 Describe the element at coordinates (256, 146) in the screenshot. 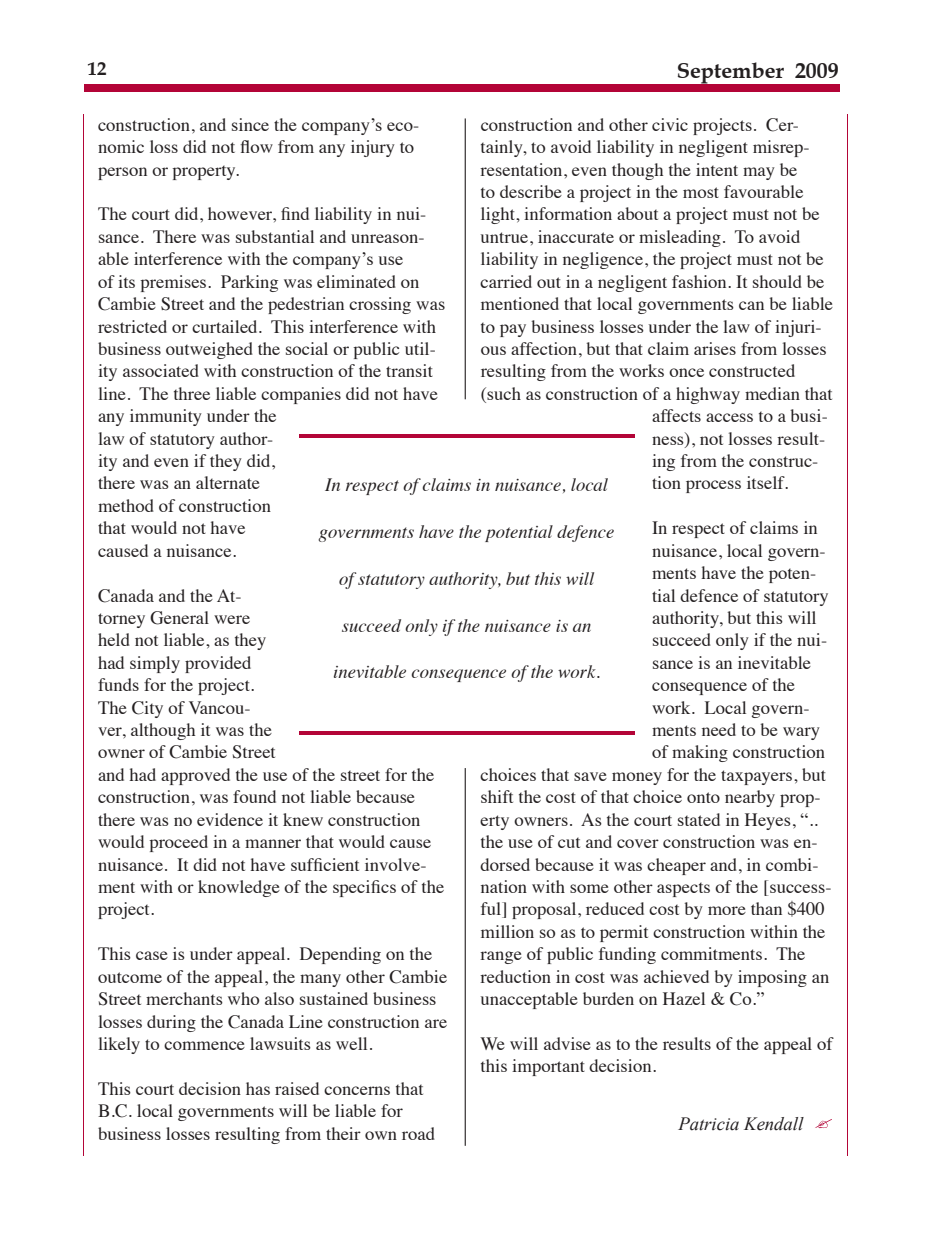

I see `flow` at that location.
